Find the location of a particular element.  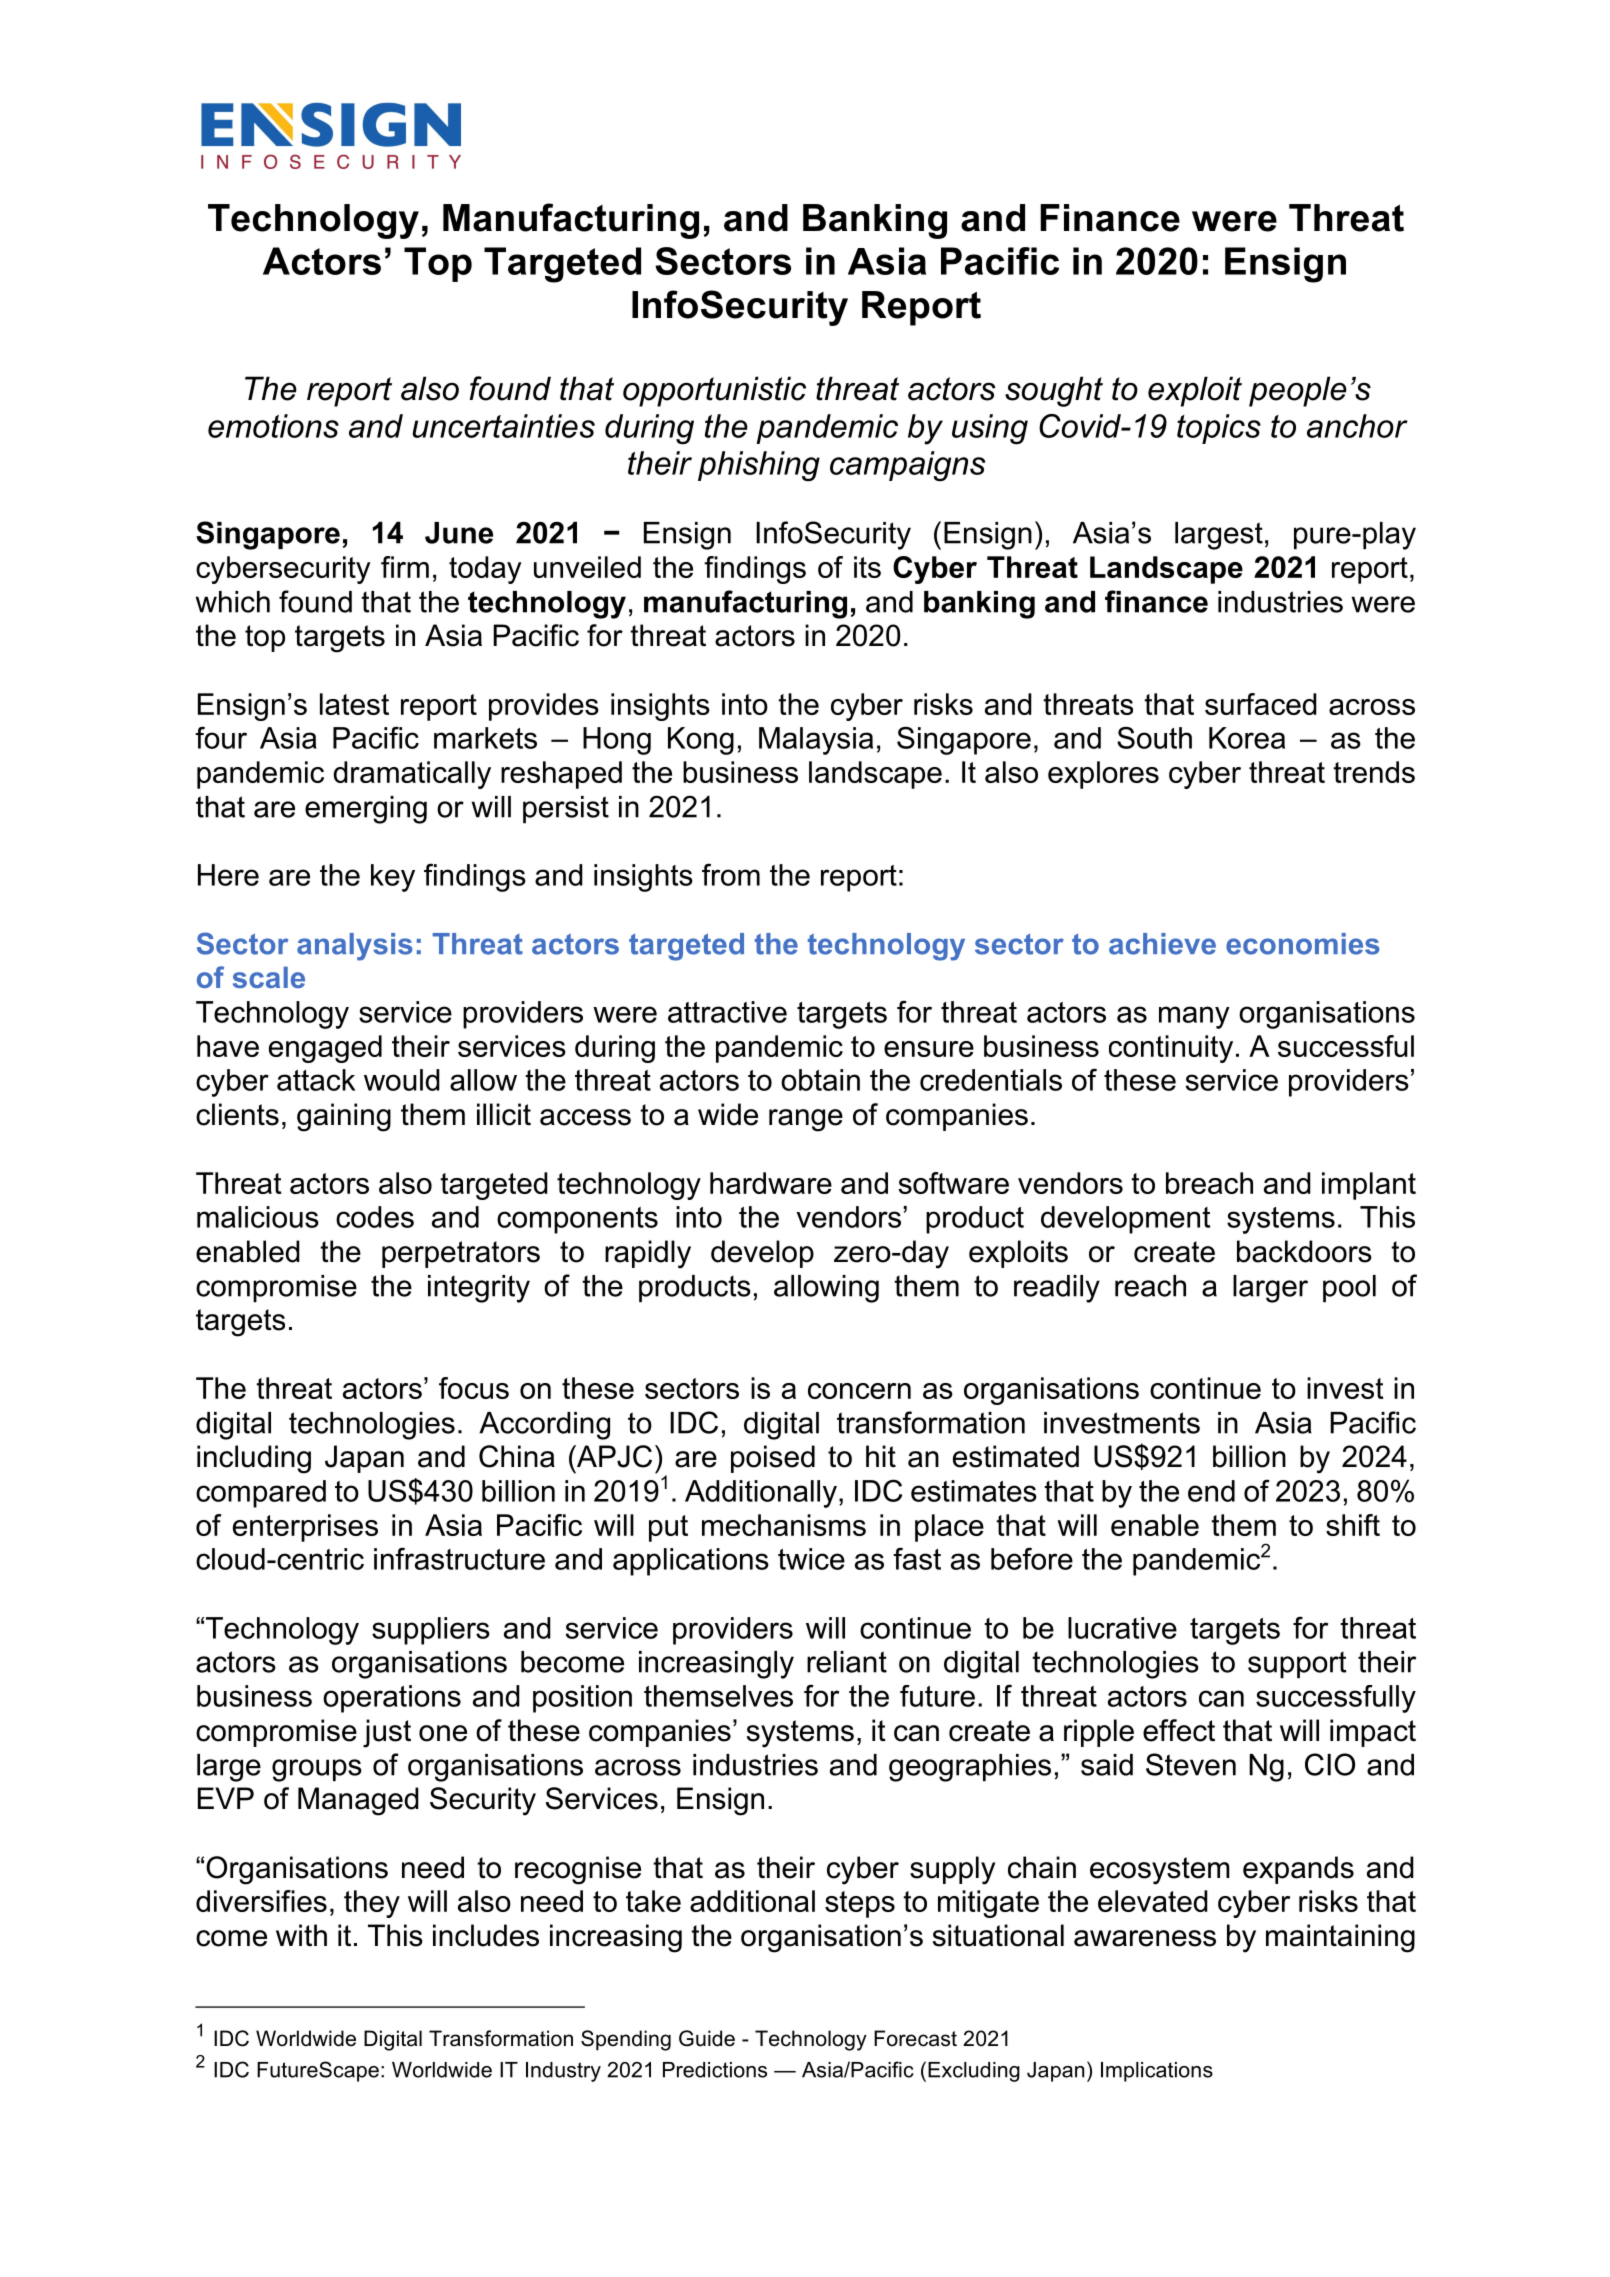

Guide is located at coordinates (707, 2038).
